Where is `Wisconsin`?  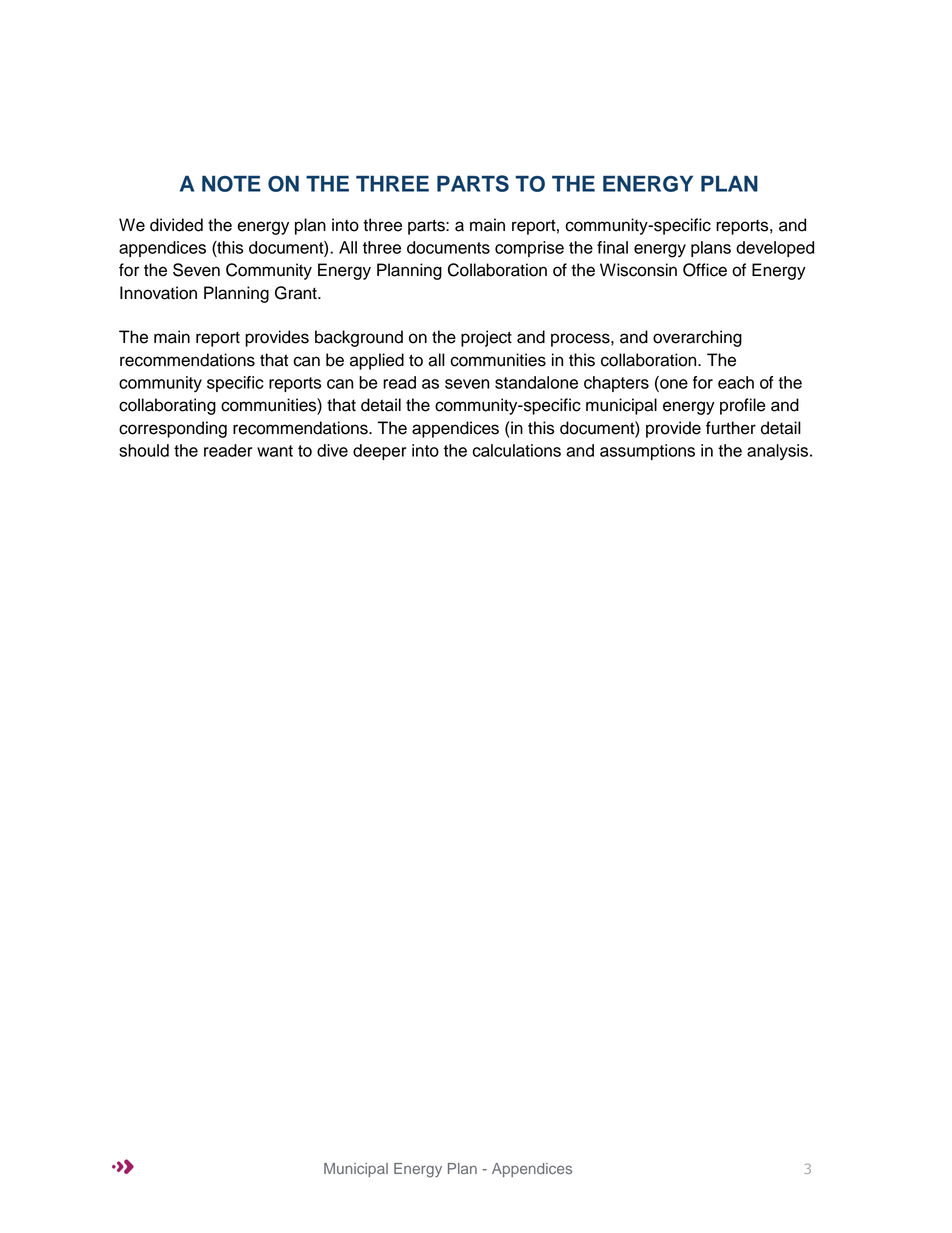 Wisconsin is located at coordinates (638, 270).
